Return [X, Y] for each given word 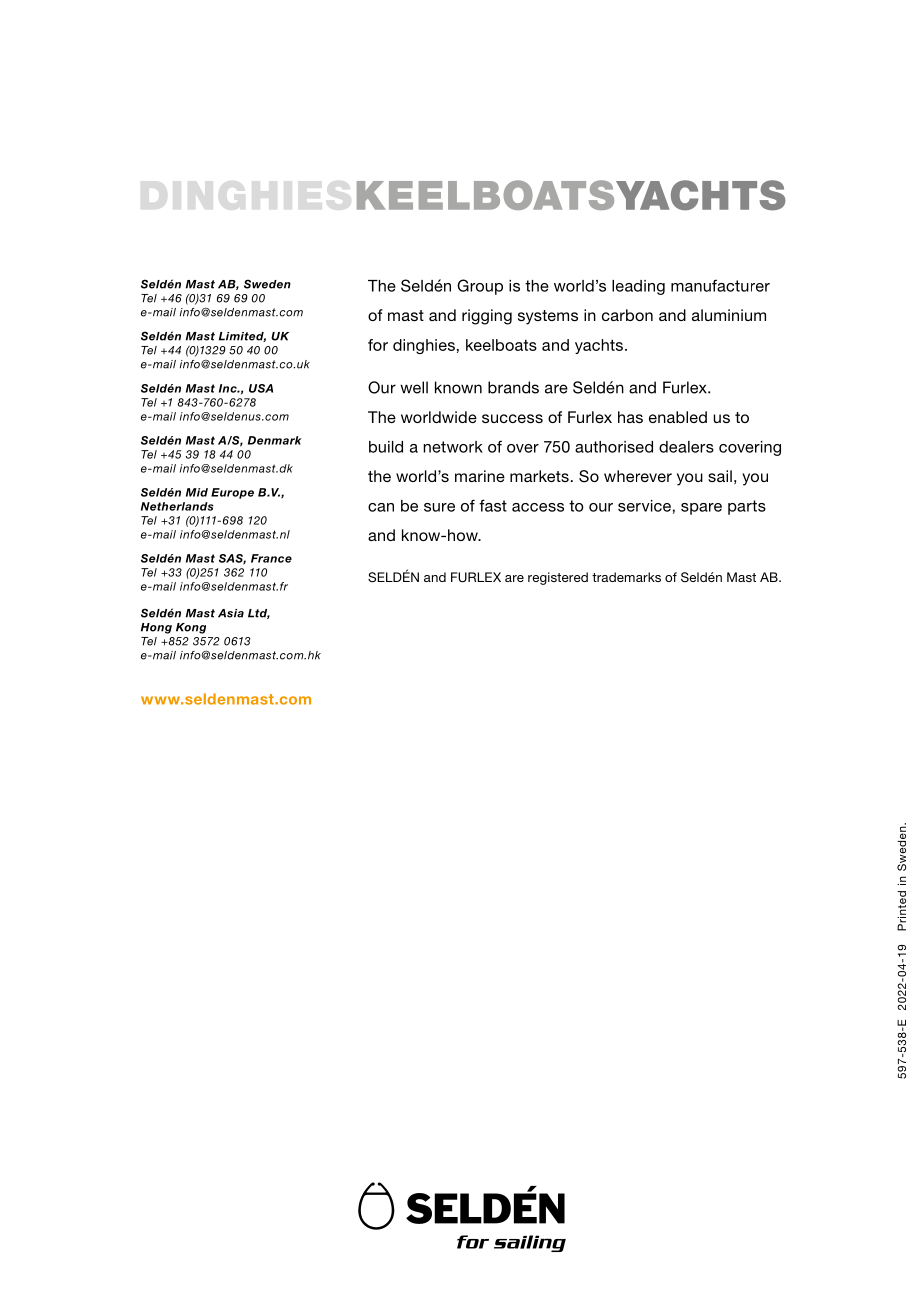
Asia [231, 613]
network [453, 447]
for [378, 345]
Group [480, 287]
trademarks [626, 577]
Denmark [275, 440]
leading [638, 287]
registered [558, 578]
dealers [686, 447]
